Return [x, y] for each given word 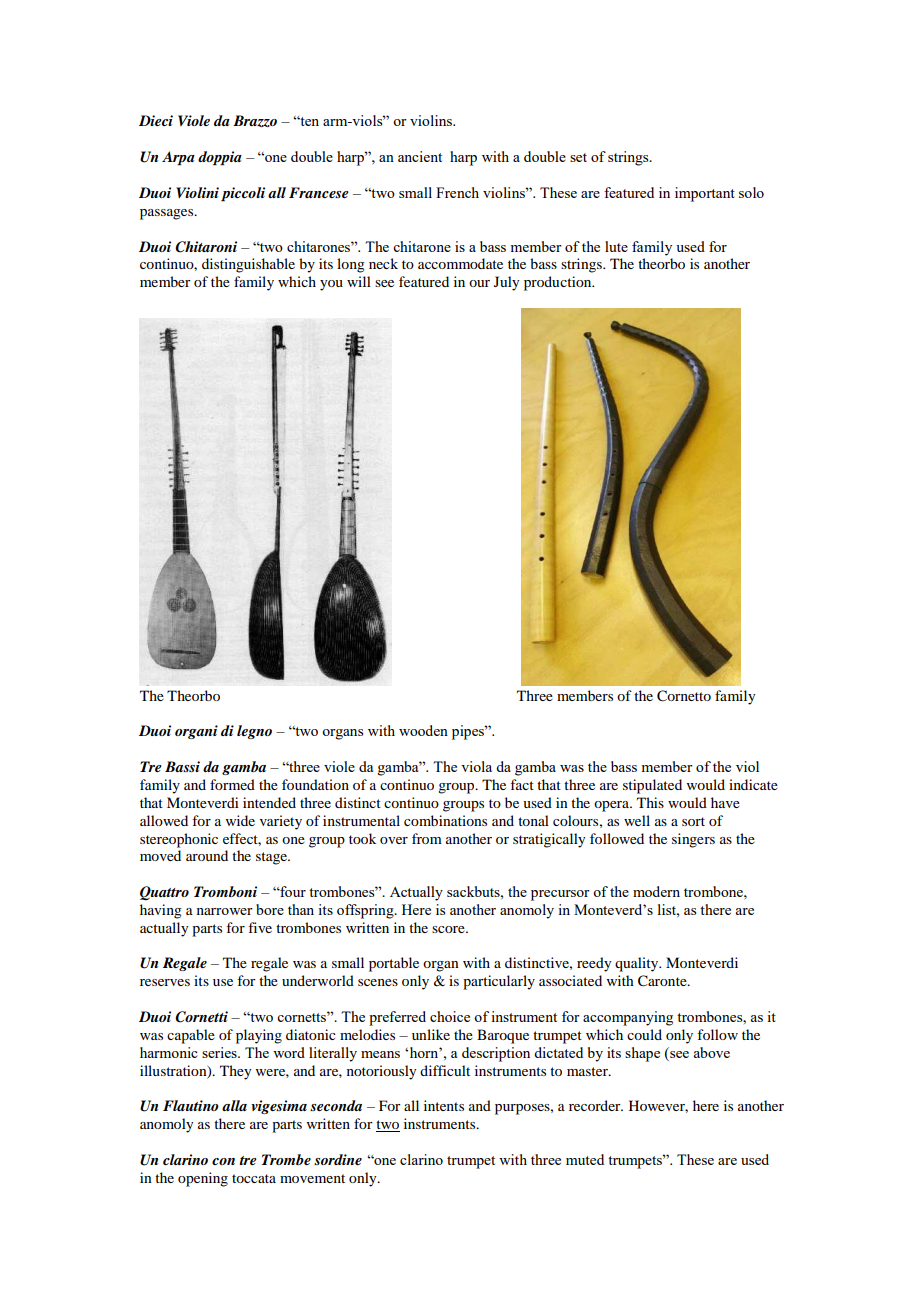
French [457, 192]
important [705, 194]
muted [585, 1159]
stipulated [652, 786]
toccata [254, 1178]
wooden [423, 730]
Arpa [178, 158]
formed [232, 784]
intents [444, 1105]
